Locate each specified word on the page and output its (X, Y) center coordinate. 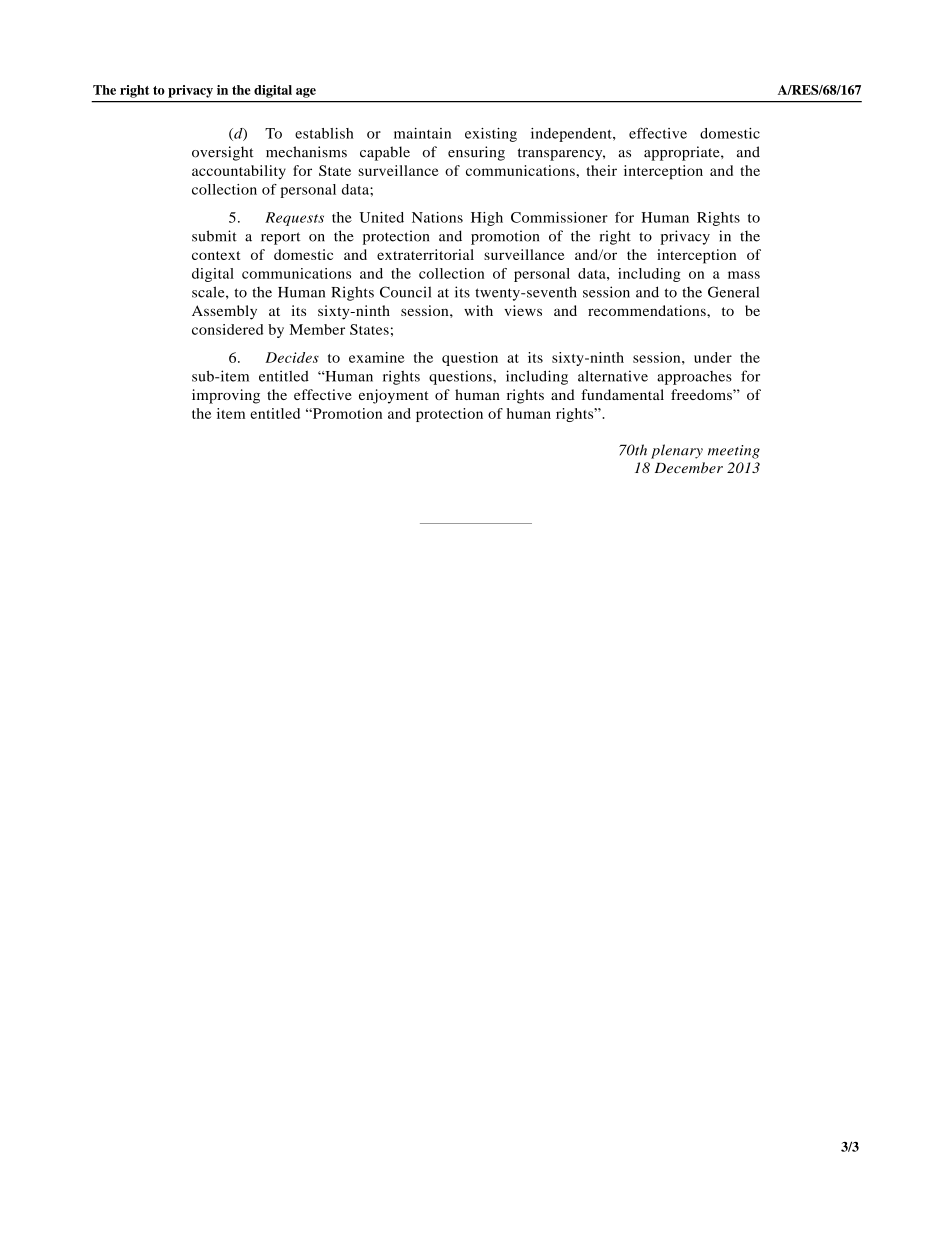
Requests (294, 219)
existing (491, 135)
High (487, 219)
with (478, 310)
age (306, 93)
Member (317, 329)
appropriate (683, 153)
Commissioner (559, 217)
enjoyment (394, 396)
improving (226, 396)
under (713, 357)
